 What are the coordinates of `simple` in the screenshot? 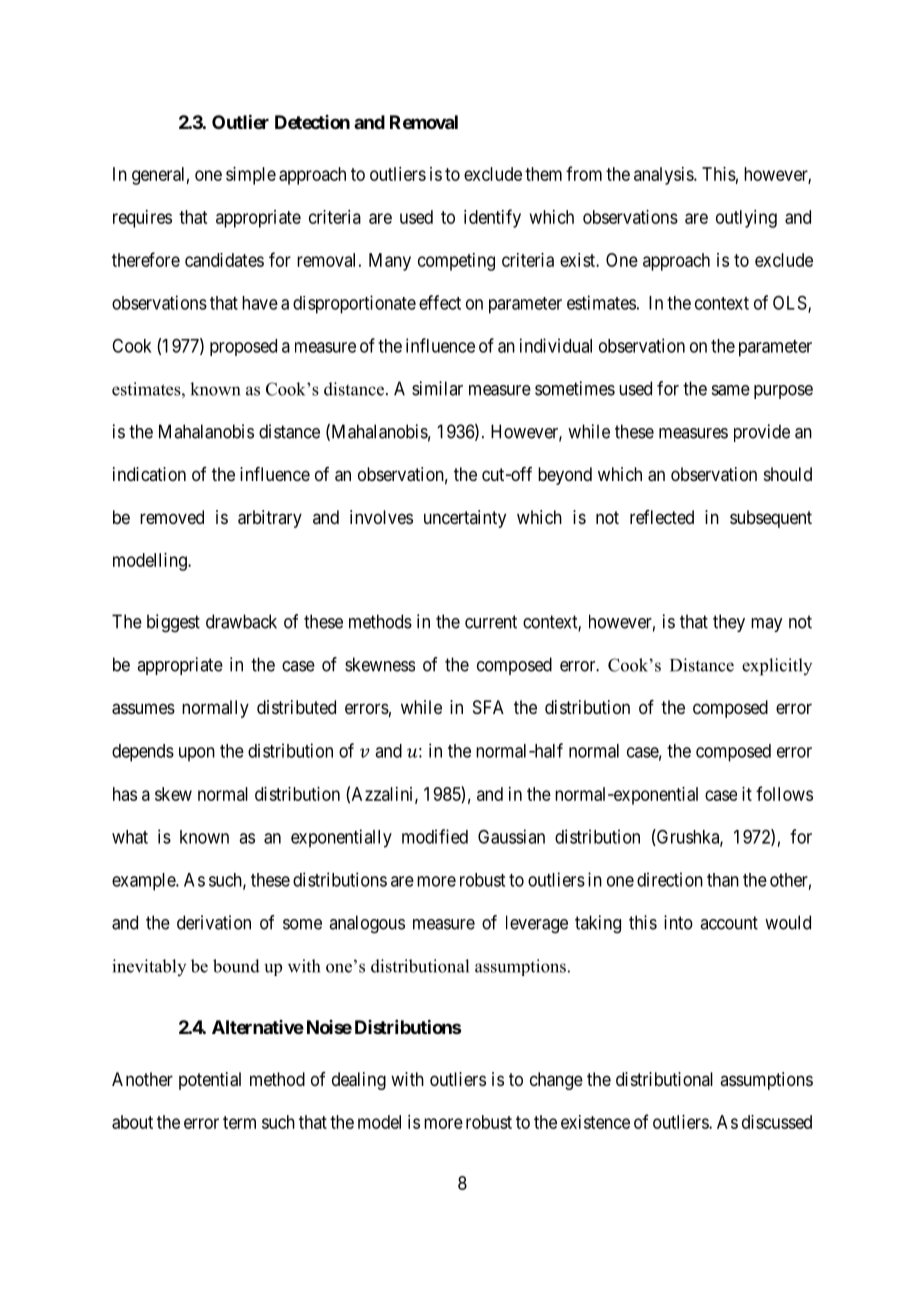 It's located at (251, 176).
